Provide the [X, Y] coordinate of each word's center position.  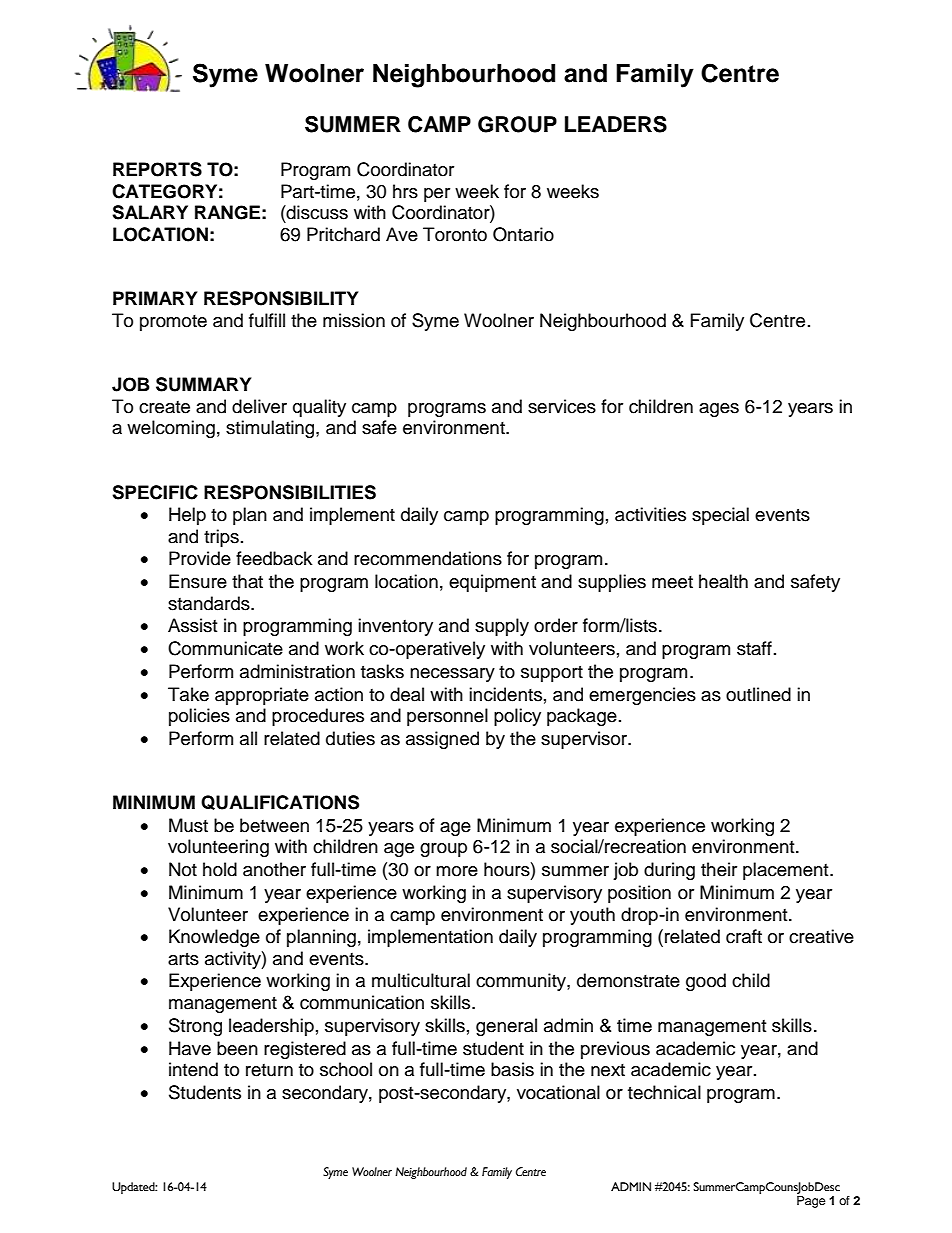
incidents [505, 694]
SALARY [150, 212]
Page [811, 1202]
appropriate [262, 696]
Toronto [455, 234]
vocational [558, 1092]
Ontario [523, 234]
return [269, 1070]
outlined [758, 694]
